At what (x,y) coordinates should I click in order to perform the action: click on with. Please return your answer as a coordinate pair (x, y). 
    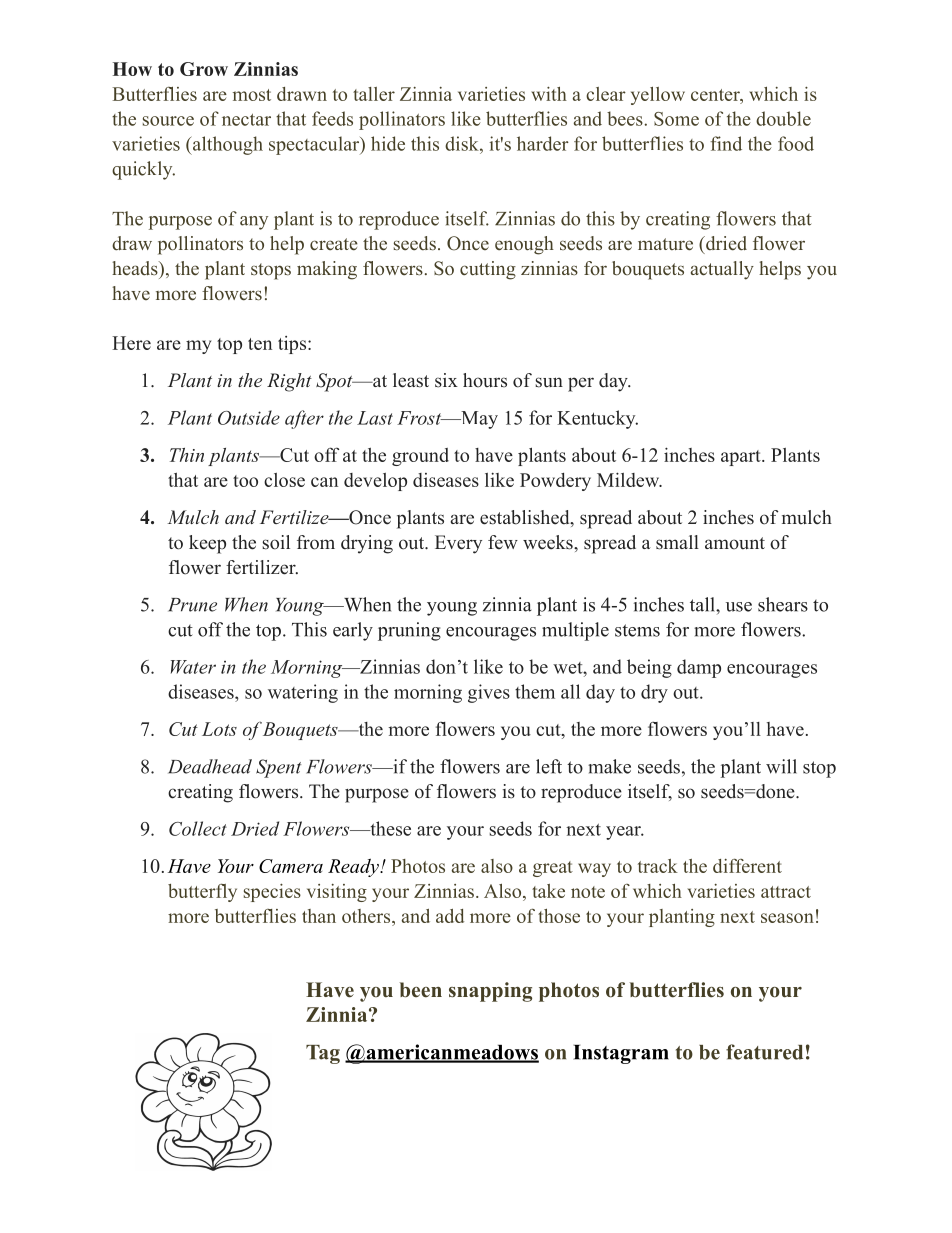
    Looking at the image, I should click on (549, 94).
